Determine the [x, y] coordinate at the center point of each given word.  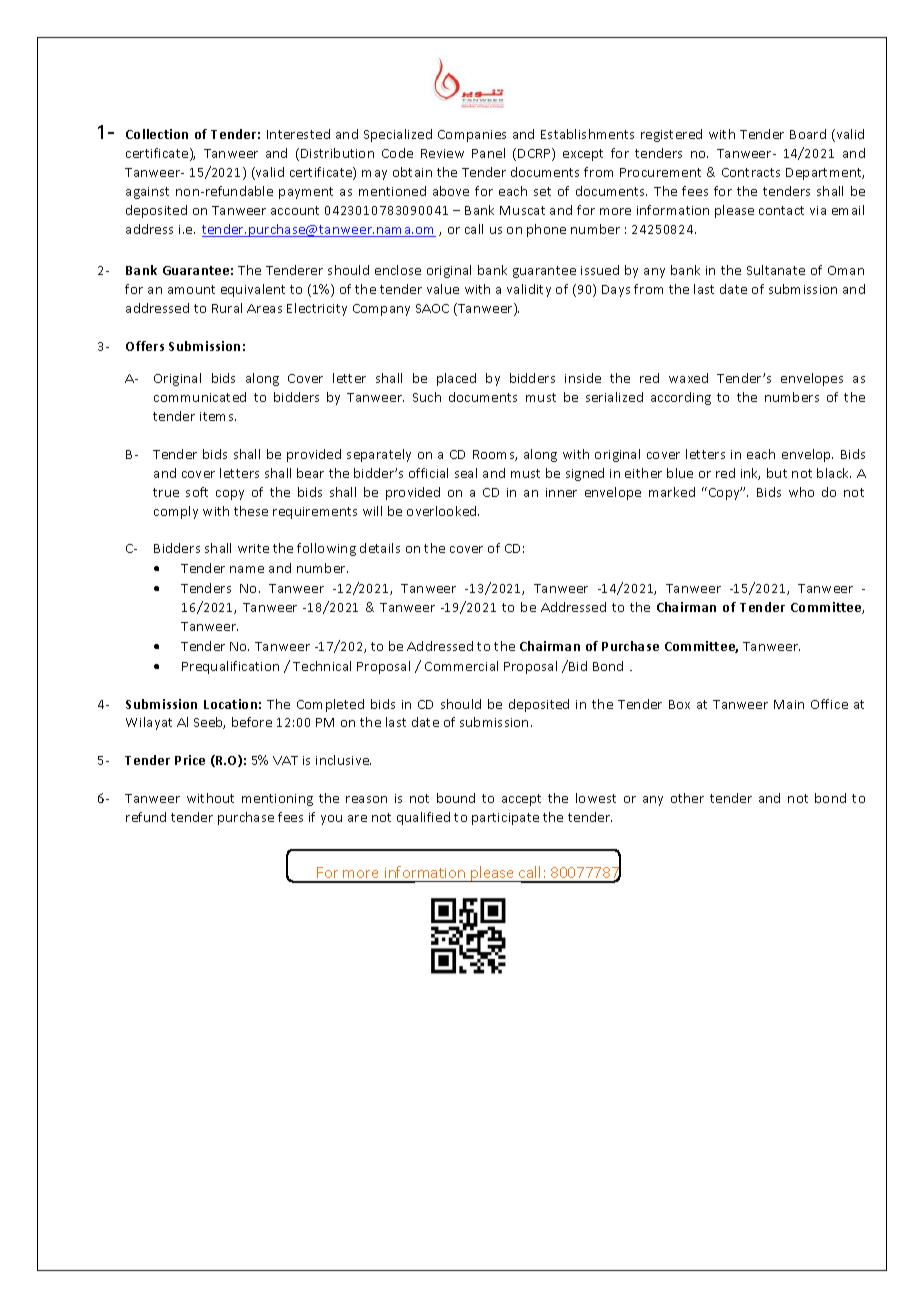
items [218, 416]
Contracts [751, 172]
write [253, 548]
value [443, 289]
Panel [488, 153]
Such [427, 397]
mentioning [277, 800]
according [681, 398]
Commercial [461, 666]
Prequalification [230, 667]
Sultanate [776, 270]
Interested [298, 134]
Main [789, 704]
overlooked [443, 511]
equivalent [253, 290]
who [801, 492]
